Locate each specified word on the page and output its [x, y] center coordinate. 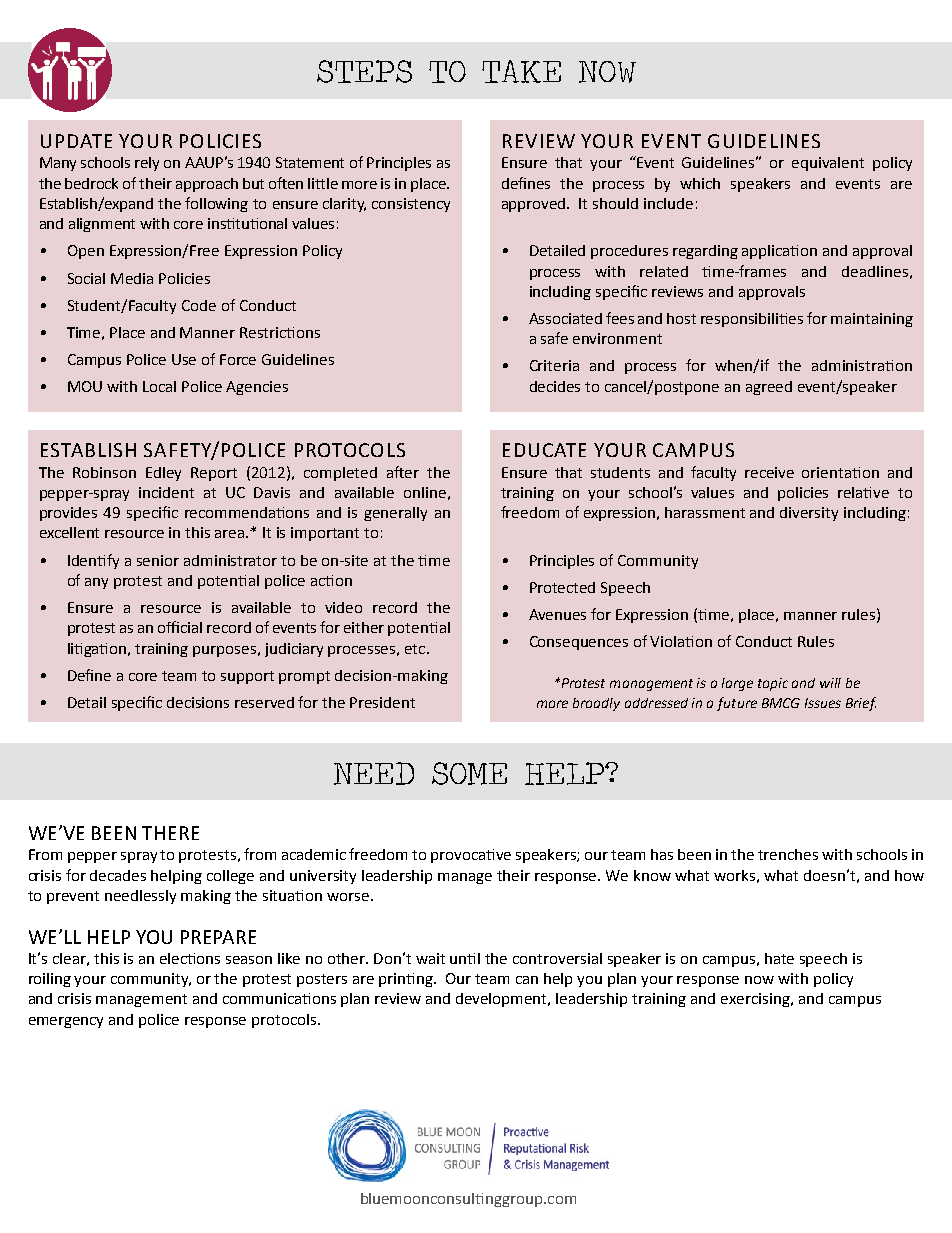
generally [395, 514]
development [503, 1000]
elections [190, 958]
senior [158, 560]
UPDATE [76, 141]
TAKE [521, 71]
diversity [809, 514]
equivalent [828, 164]
